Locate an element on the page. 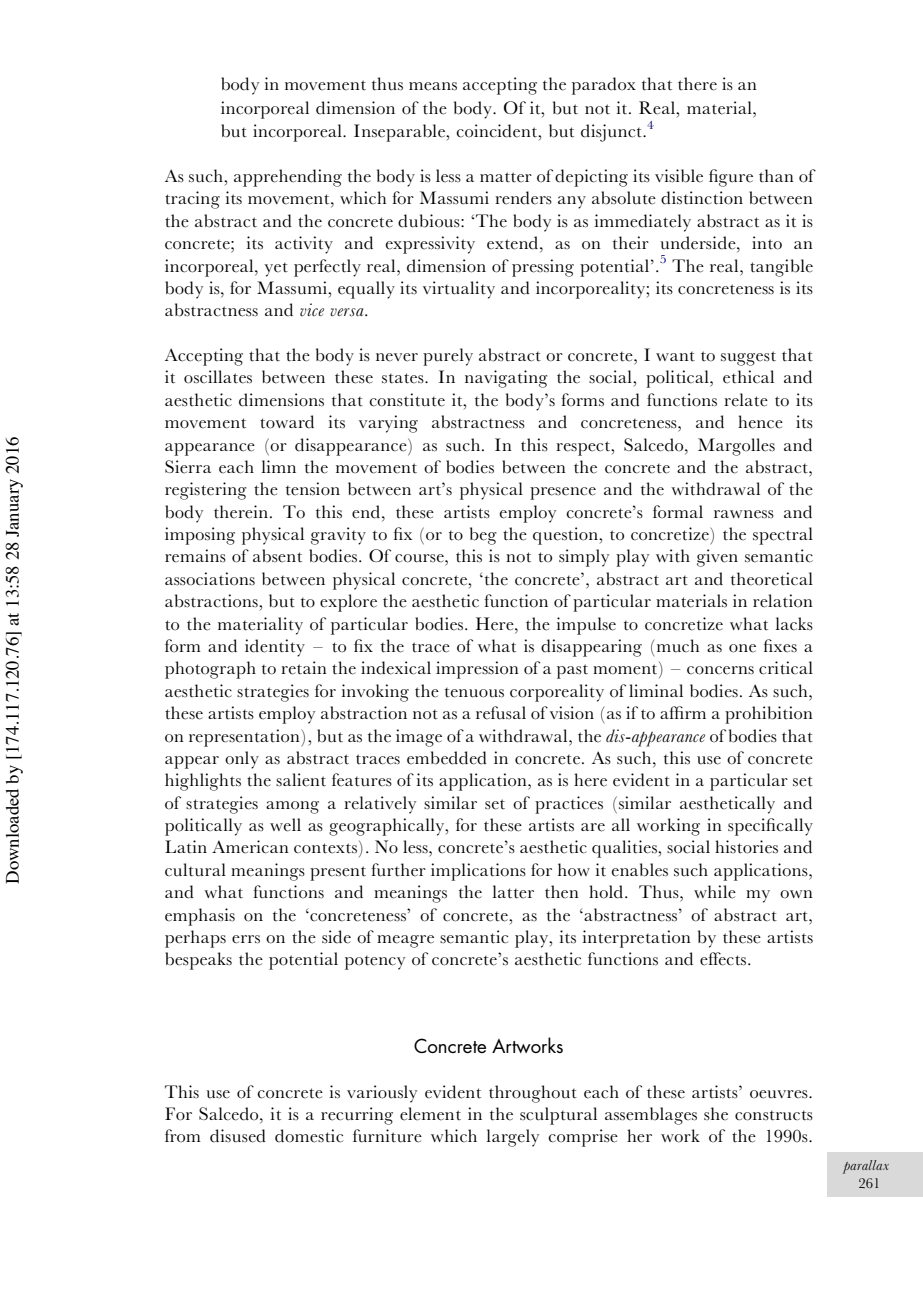  practices is located at coordinates (569, 805).
